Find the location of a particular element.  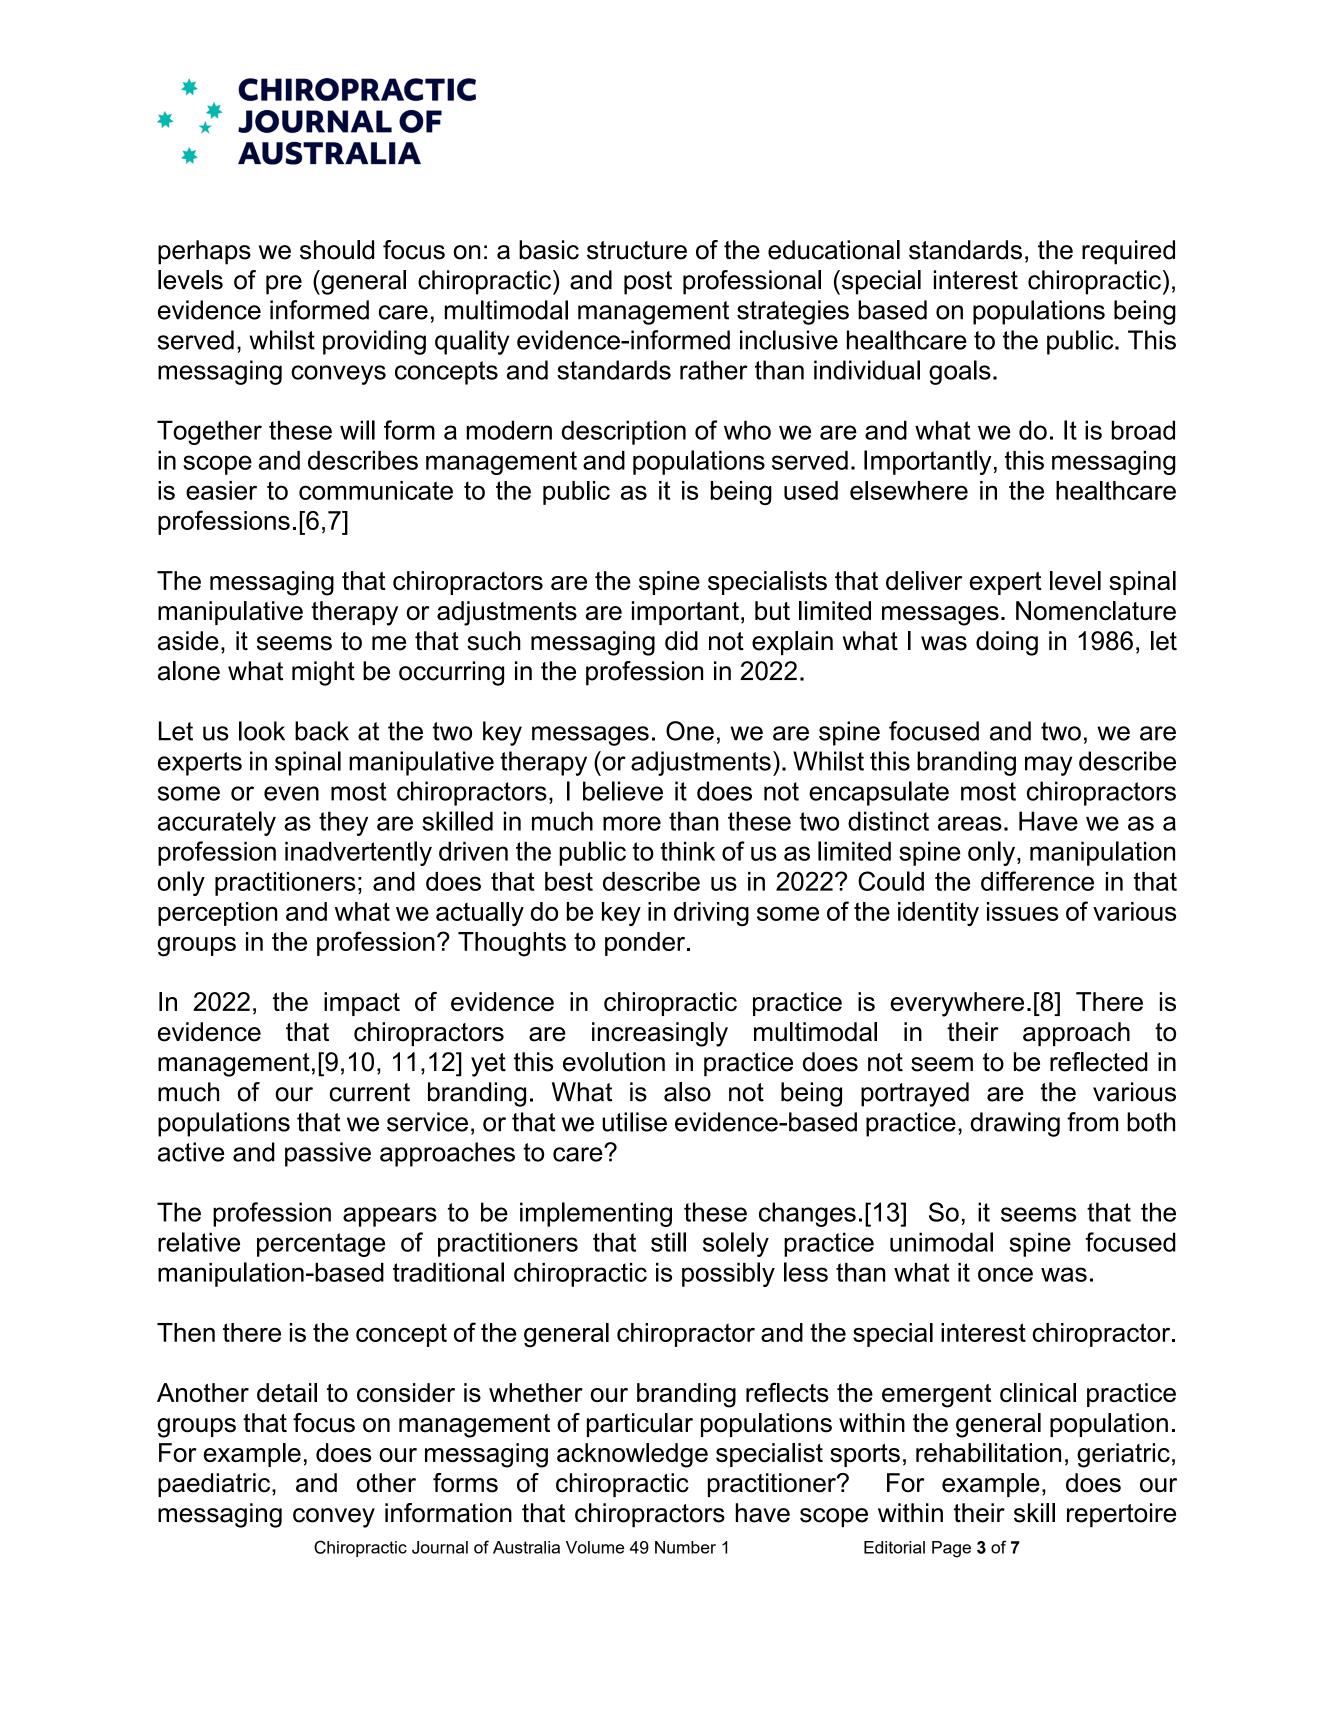

drawing is located at coordinates (1015, 1124).
